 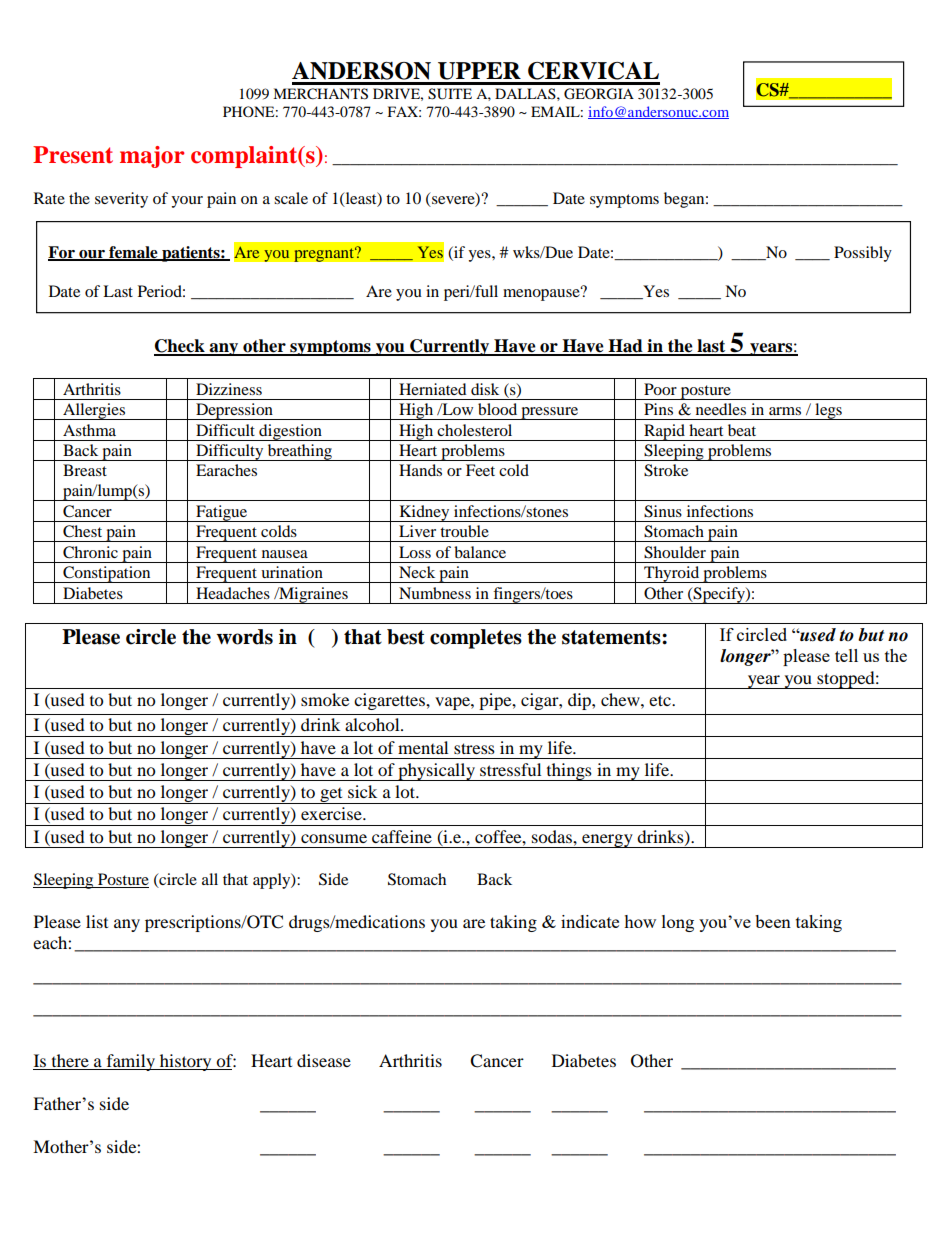 I want to click on family, so click(x=131, y=1062).
